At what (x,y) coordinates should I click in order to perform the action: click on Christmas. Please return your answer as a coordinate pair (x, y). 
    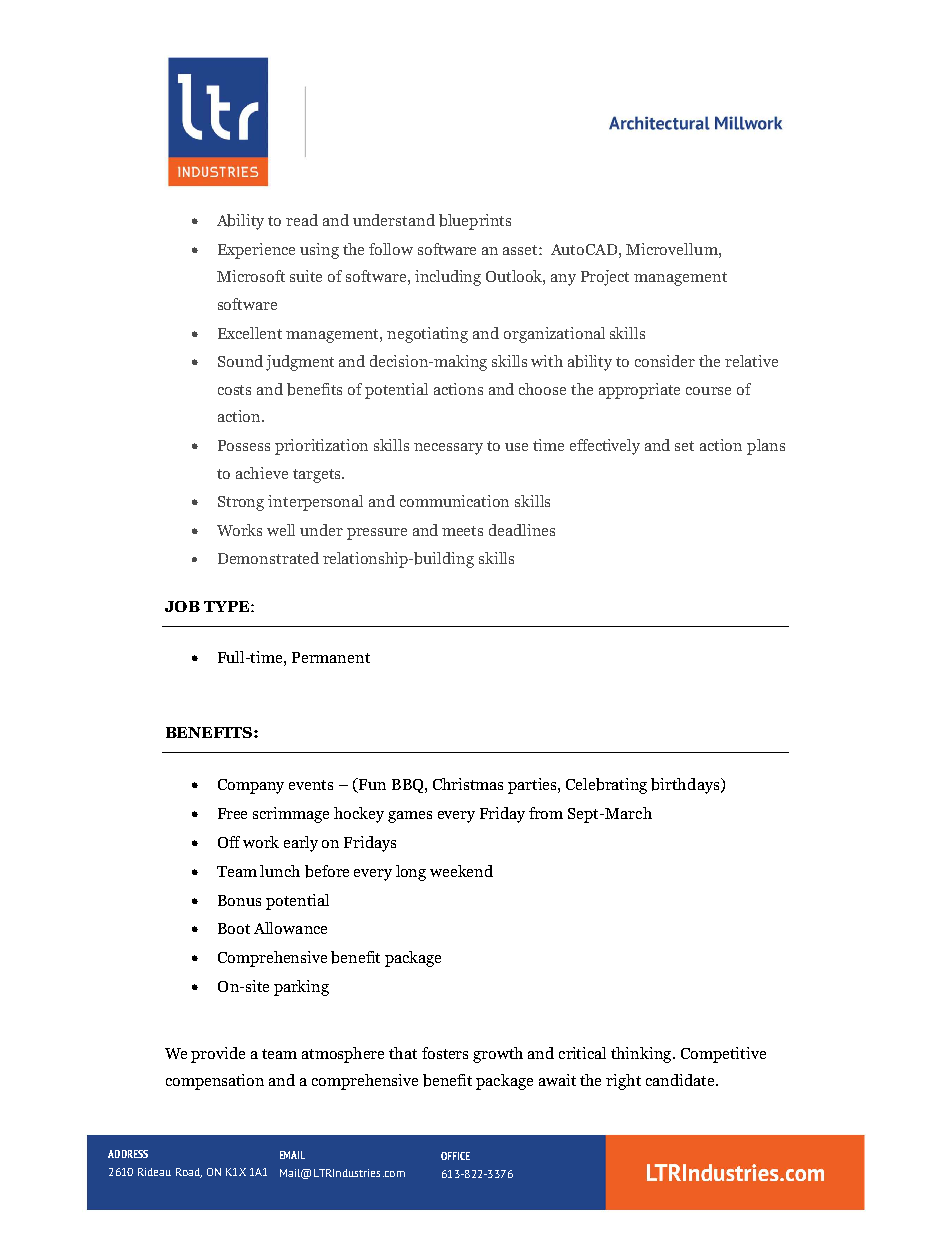
    Looking at the image, I should click on (468, 784).
